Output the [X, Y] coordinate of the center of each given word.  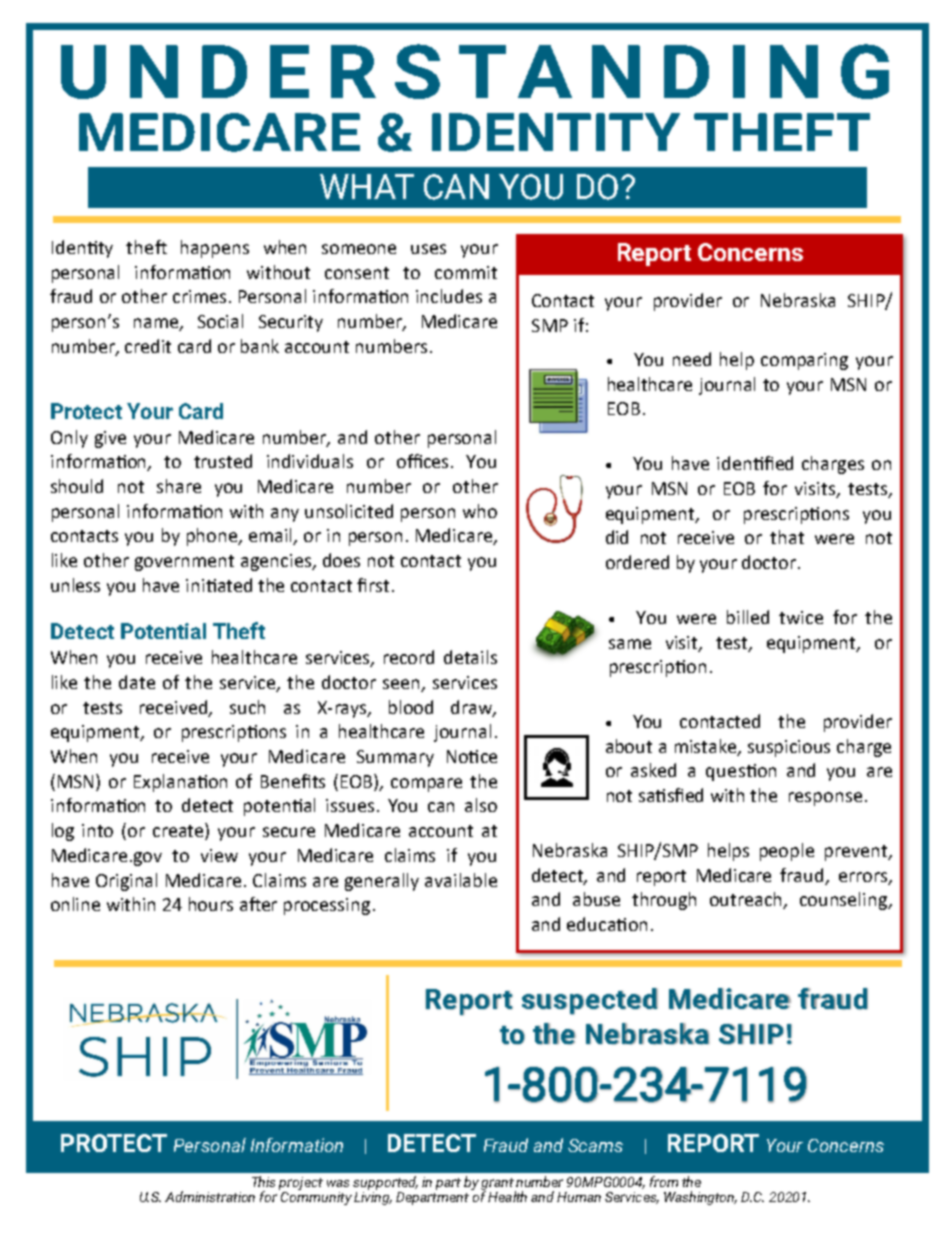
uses [428, 249]
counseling [844, 901]
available [461, 880]
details [470, 657]
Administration [210, 1196]
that [787, 537]
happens [215, 249]
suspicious [789, 748]
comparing [804, 361]
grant [498, 1185]
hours [211, 904]
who [480, 511]
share [179, 486]
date [137, 682]
